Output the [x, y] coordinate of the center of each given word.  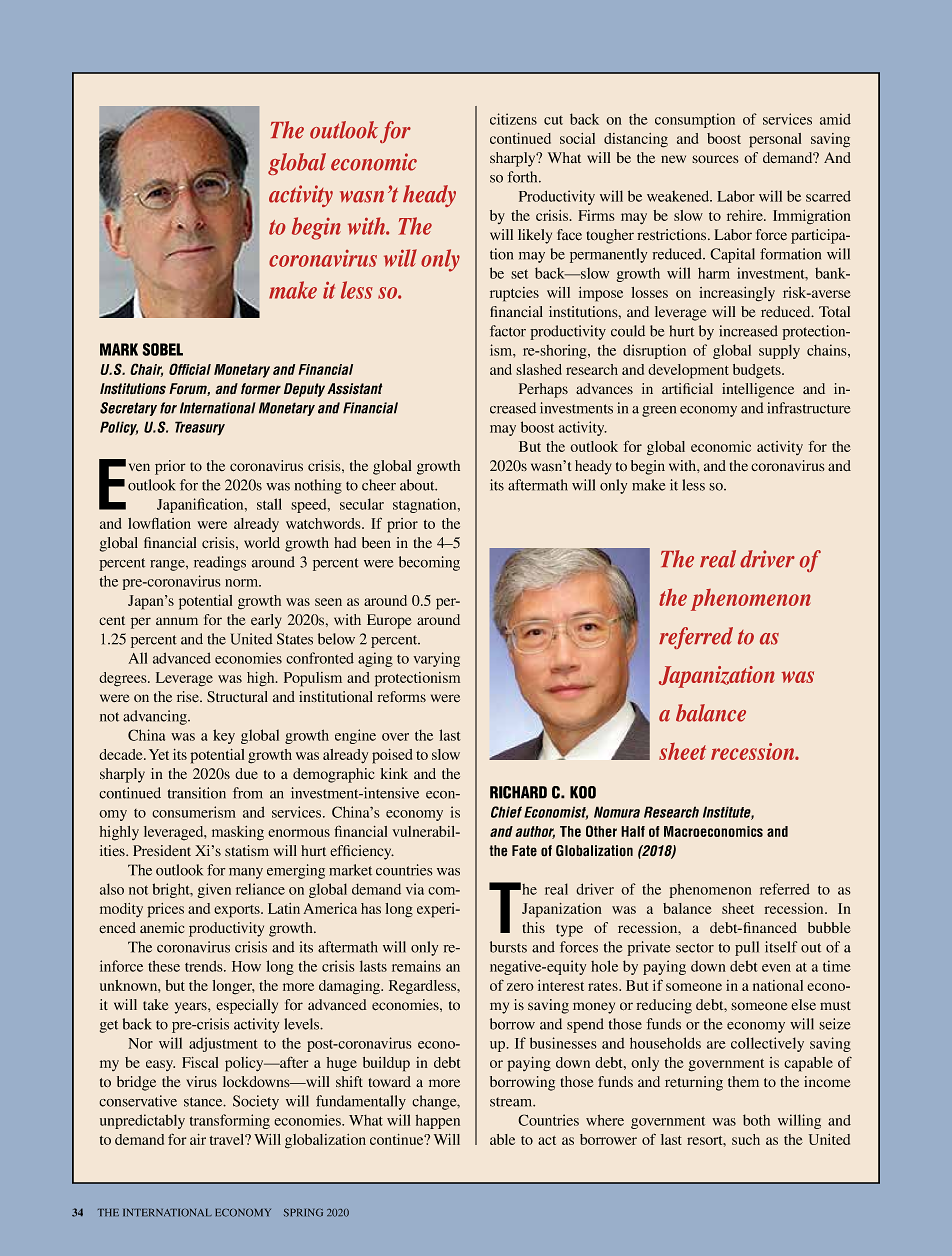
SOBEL [162, 349]
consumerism [194, 812]
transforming [230, 1121]
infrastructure [808, 408]
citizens [513, 119]
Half [633, 831]
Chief [506, 812]
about [418, 485]
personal [775, 140]
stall [269, 504]
